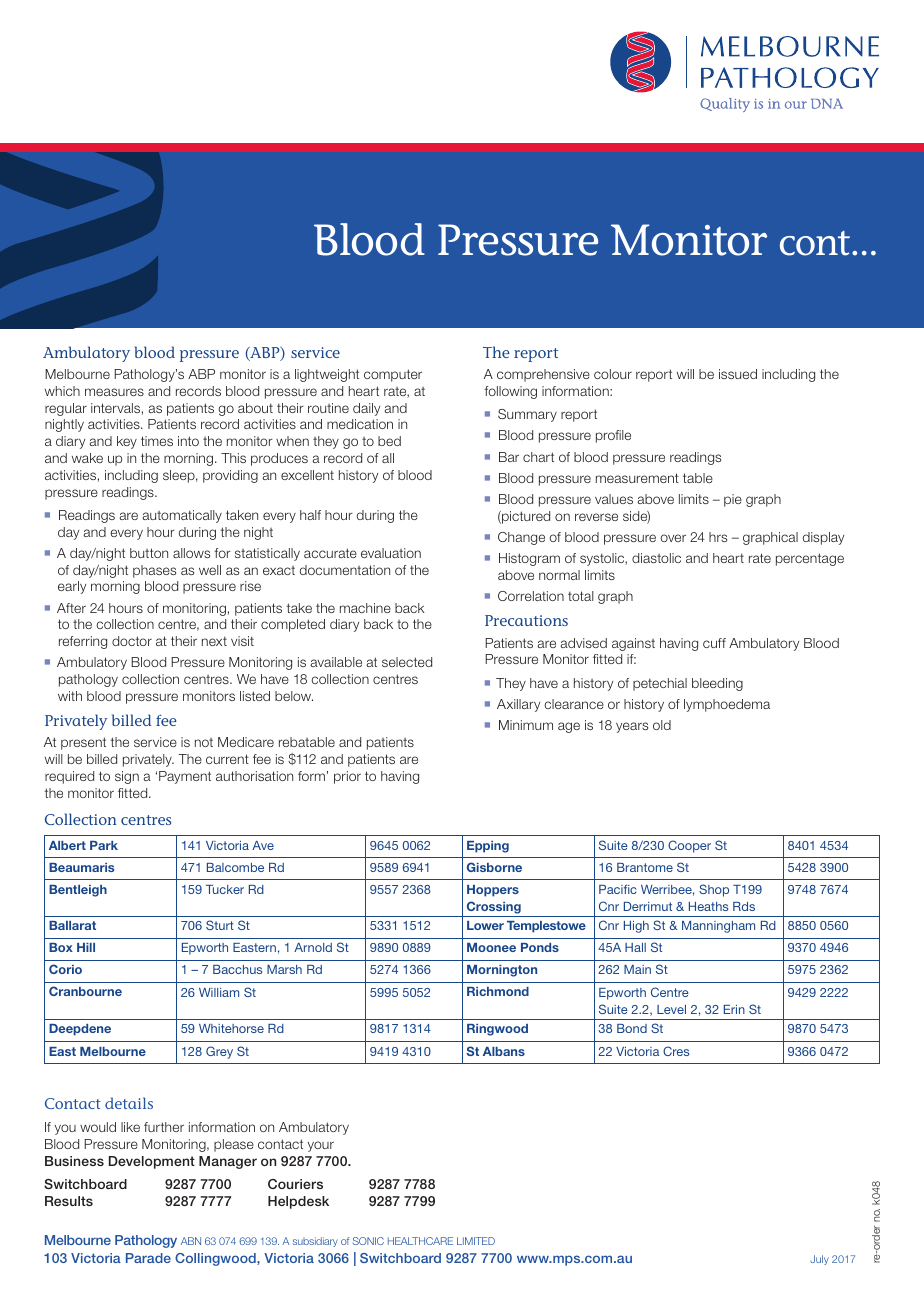  I want to click on doctor, so click(132, 641).
